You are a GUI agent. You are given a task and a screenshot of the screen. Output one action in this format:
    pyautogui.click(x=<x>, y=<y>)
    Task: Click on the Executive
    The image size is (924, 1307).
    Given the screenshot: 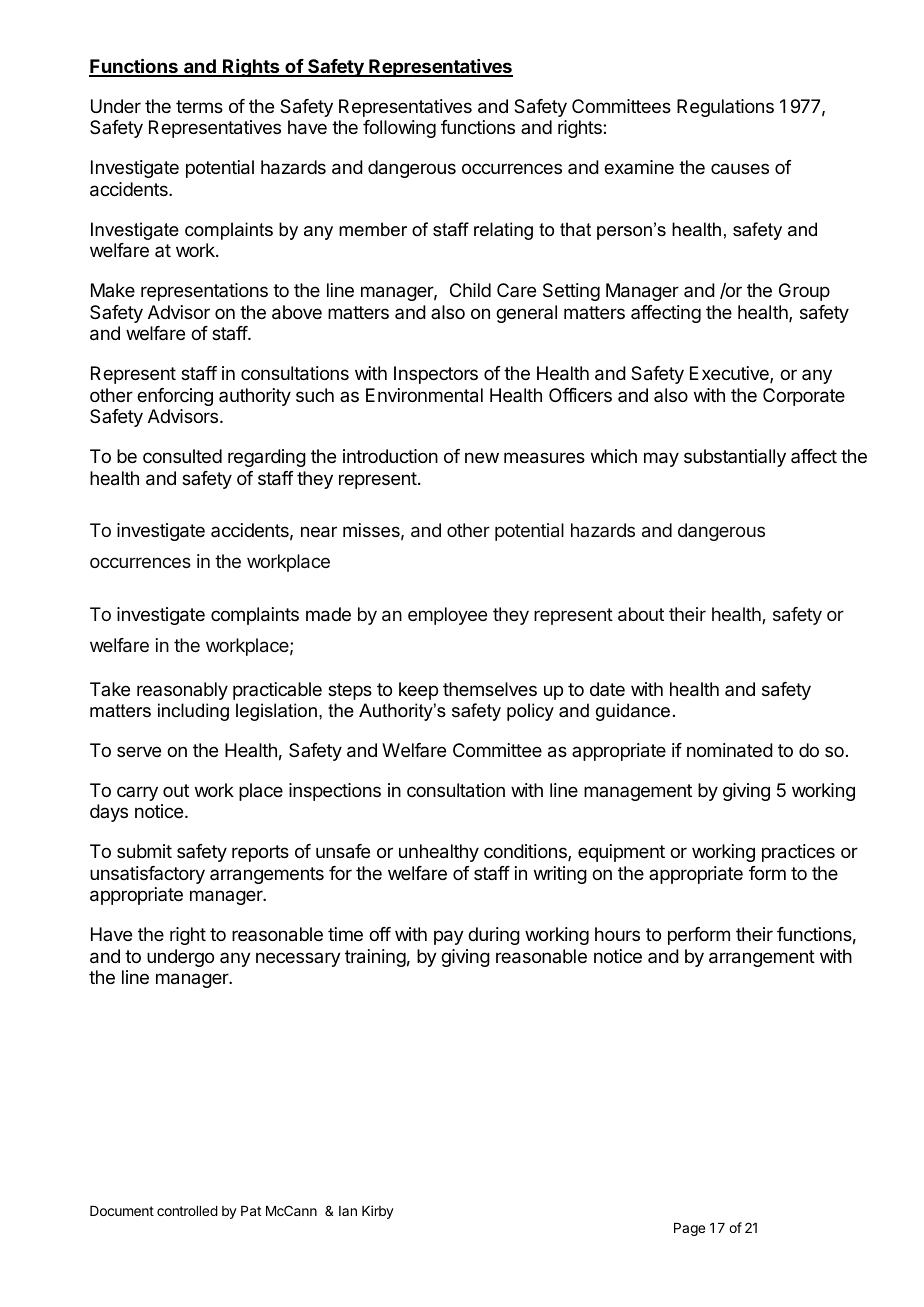 What is the action you would take?
    pyautogui.click(x=730, y=374)
